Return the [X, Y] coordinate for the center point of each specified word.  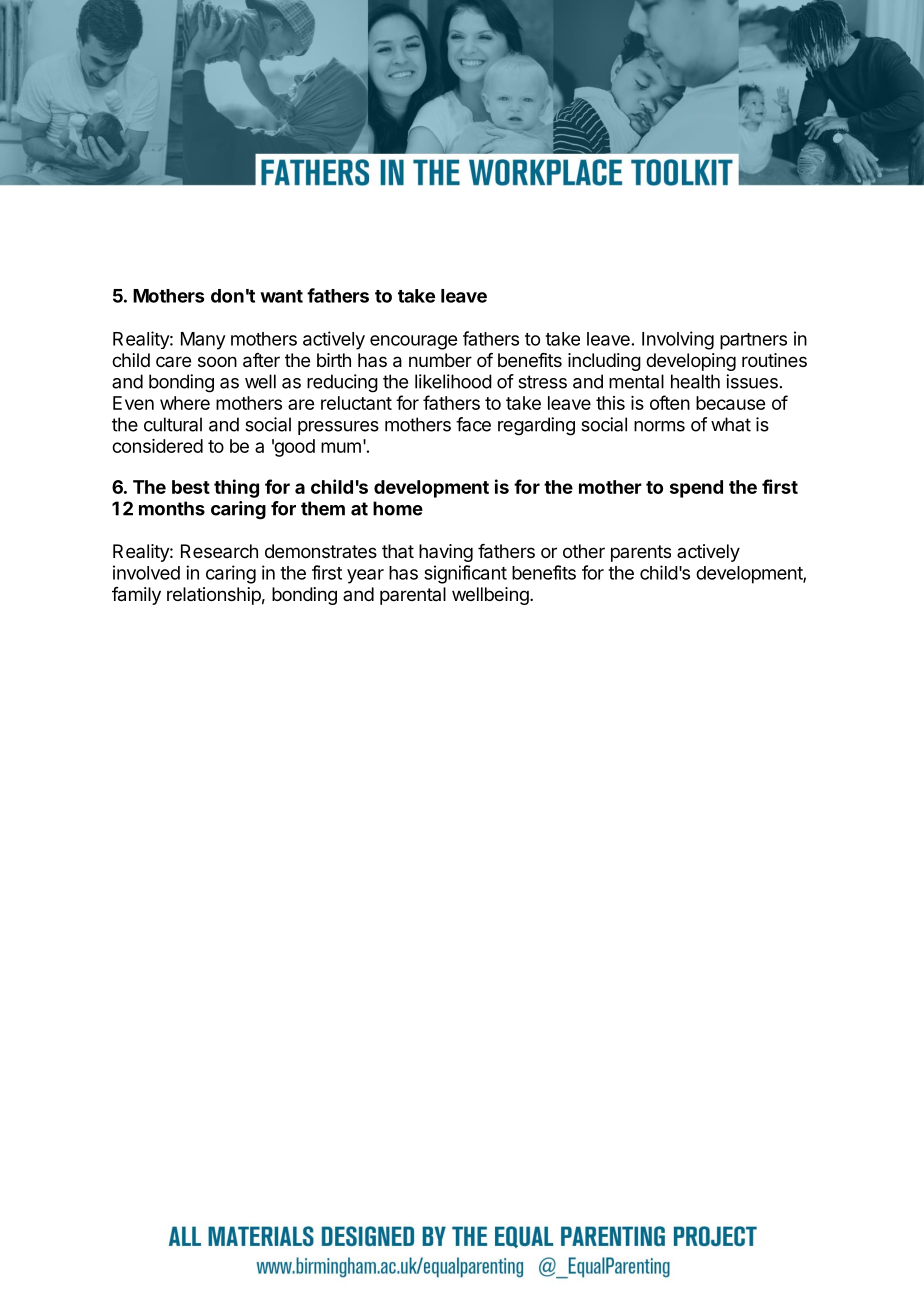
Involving [678, 340]
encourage [413, 342]
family [136, 596]
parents [641, 553]
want [281, 296]
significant [465, 574]
